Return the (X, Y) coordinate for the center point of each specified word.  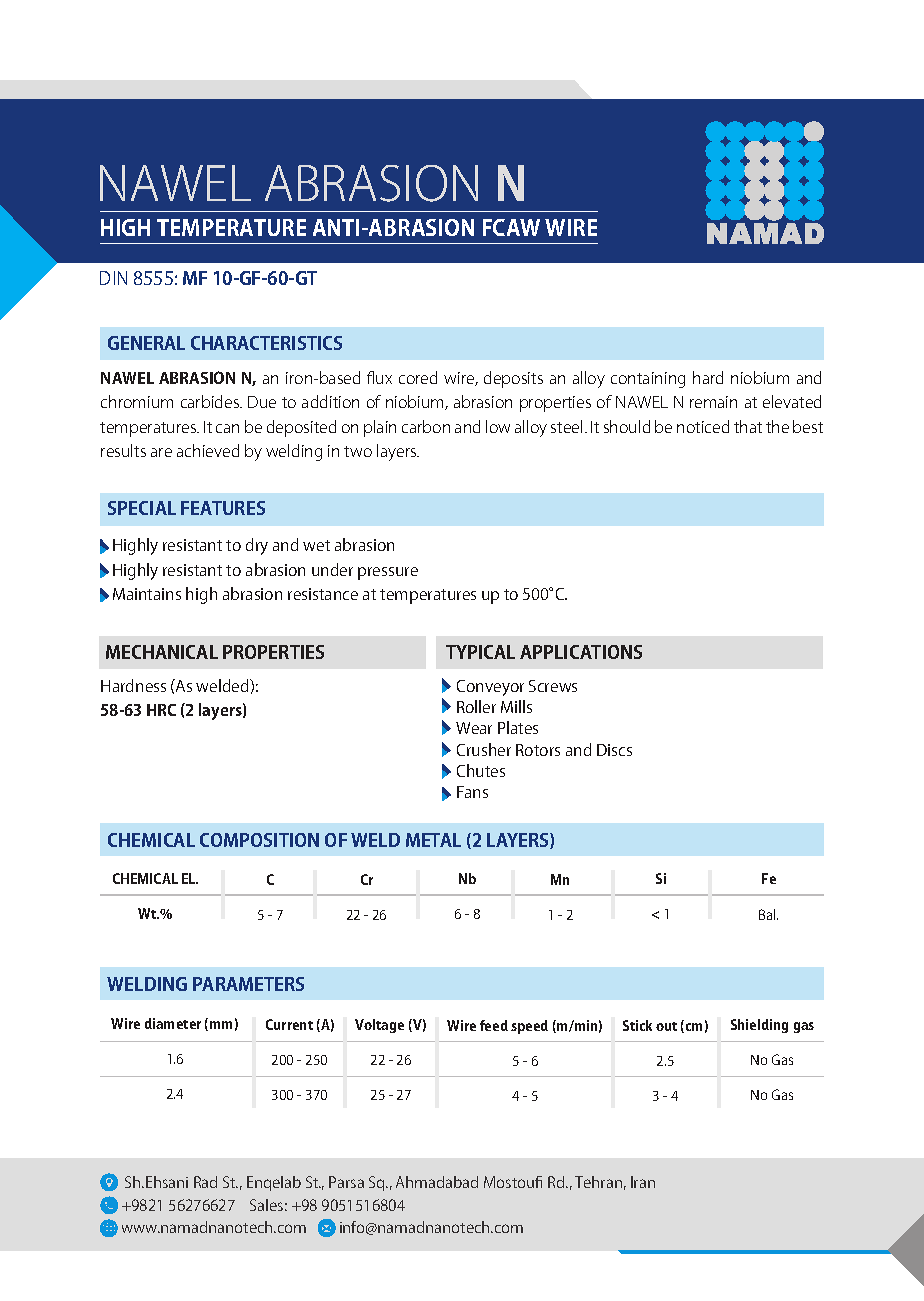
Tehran (598, 1182)
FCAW (511, 227)
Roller (476, 706)
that (748, 426)
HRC (161, 710)
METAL (433, 840)
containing (648, 380)
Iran (643, 1182)
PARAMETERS (248, 984)
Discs (614, 750)
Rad (205, 1182)
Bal (768, 914)
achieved (208, 450)
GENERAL (146, 343)
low (498, 426)
